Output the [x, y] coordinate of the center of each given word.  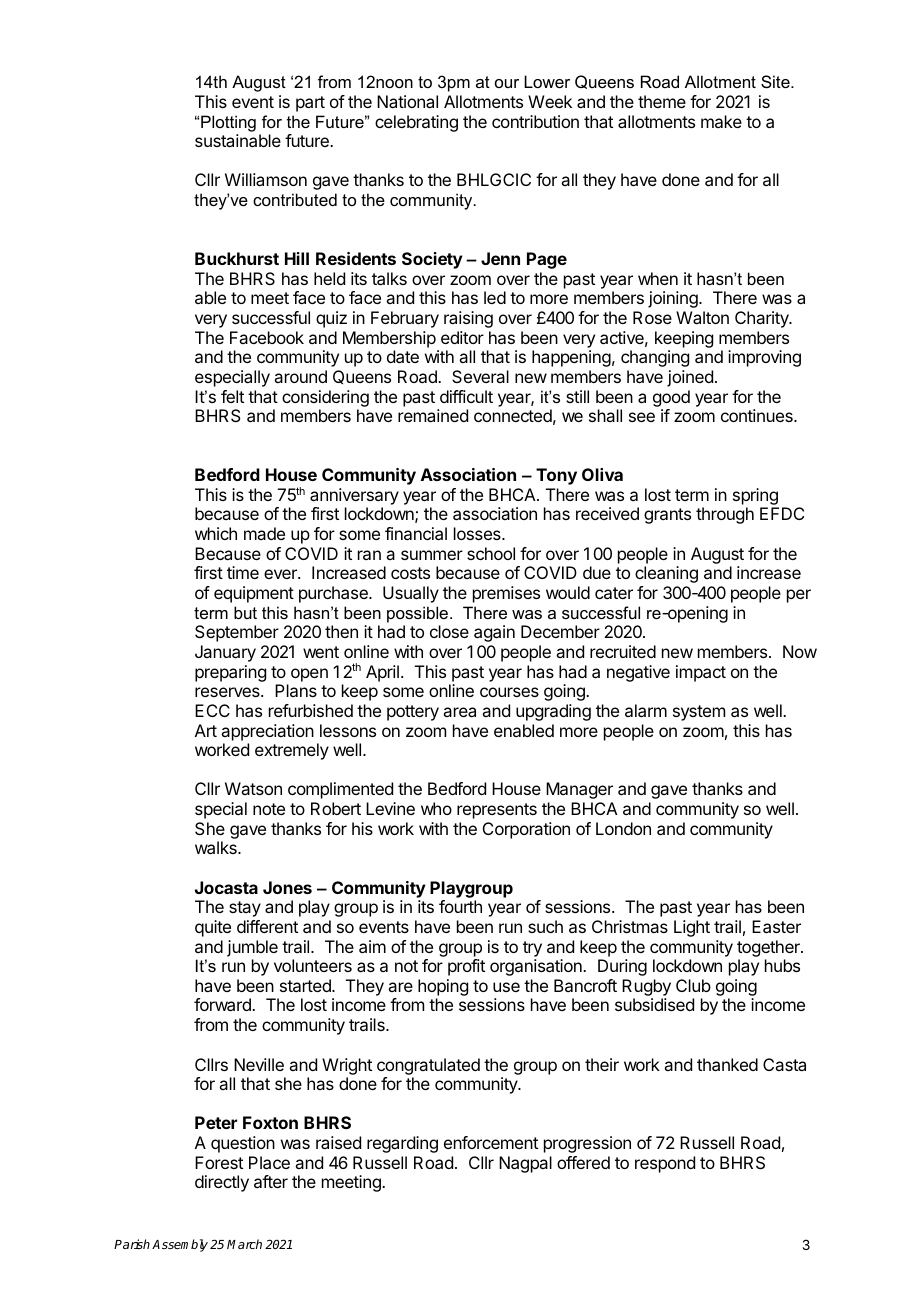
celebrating [416, 123]
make [721, 121]
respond [665, 1164]
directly [222, 1183]
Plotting [228, 123]
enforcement [491, 1142]
